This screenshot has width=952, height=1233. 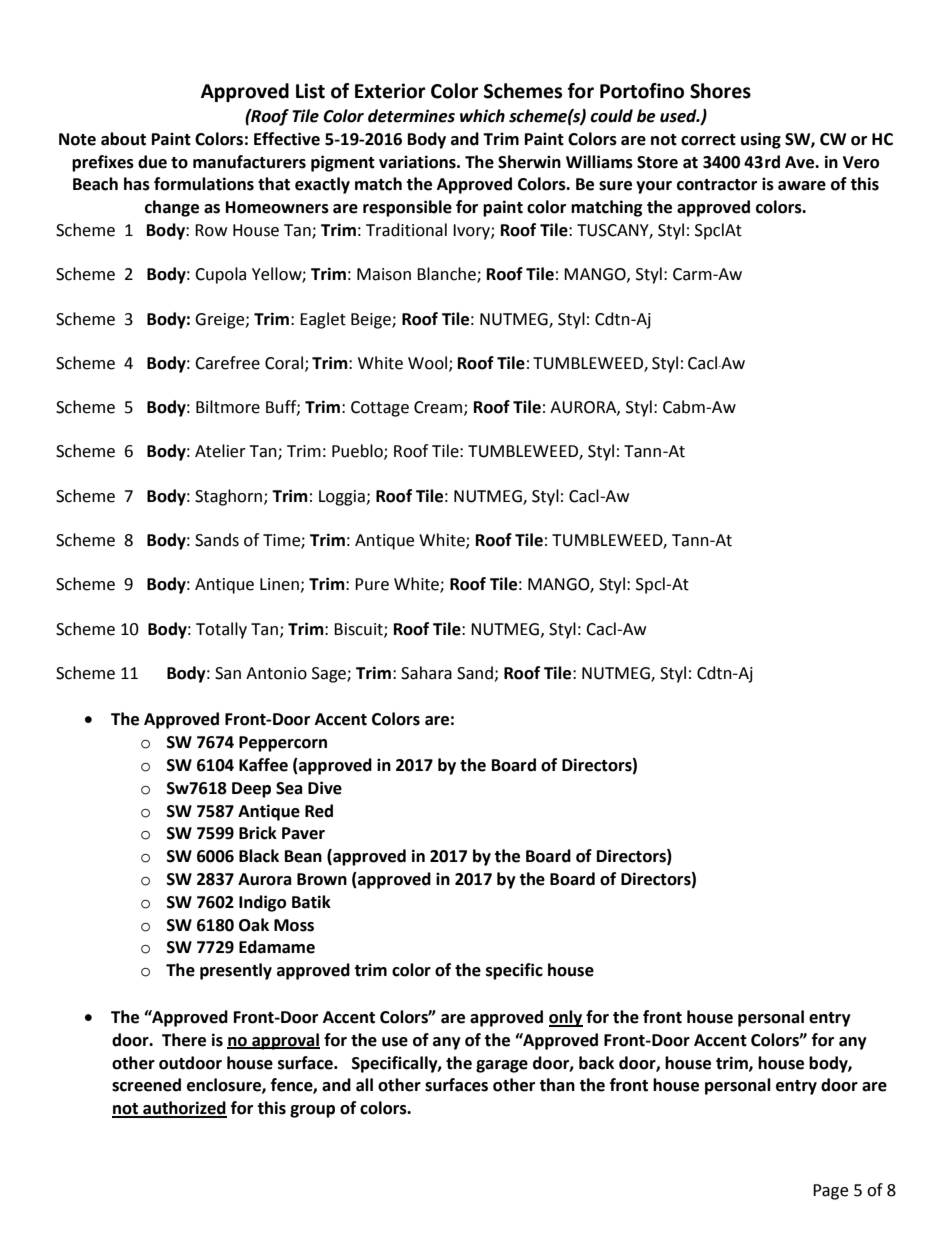 I want to click on which, so click(x=482, y=116).
